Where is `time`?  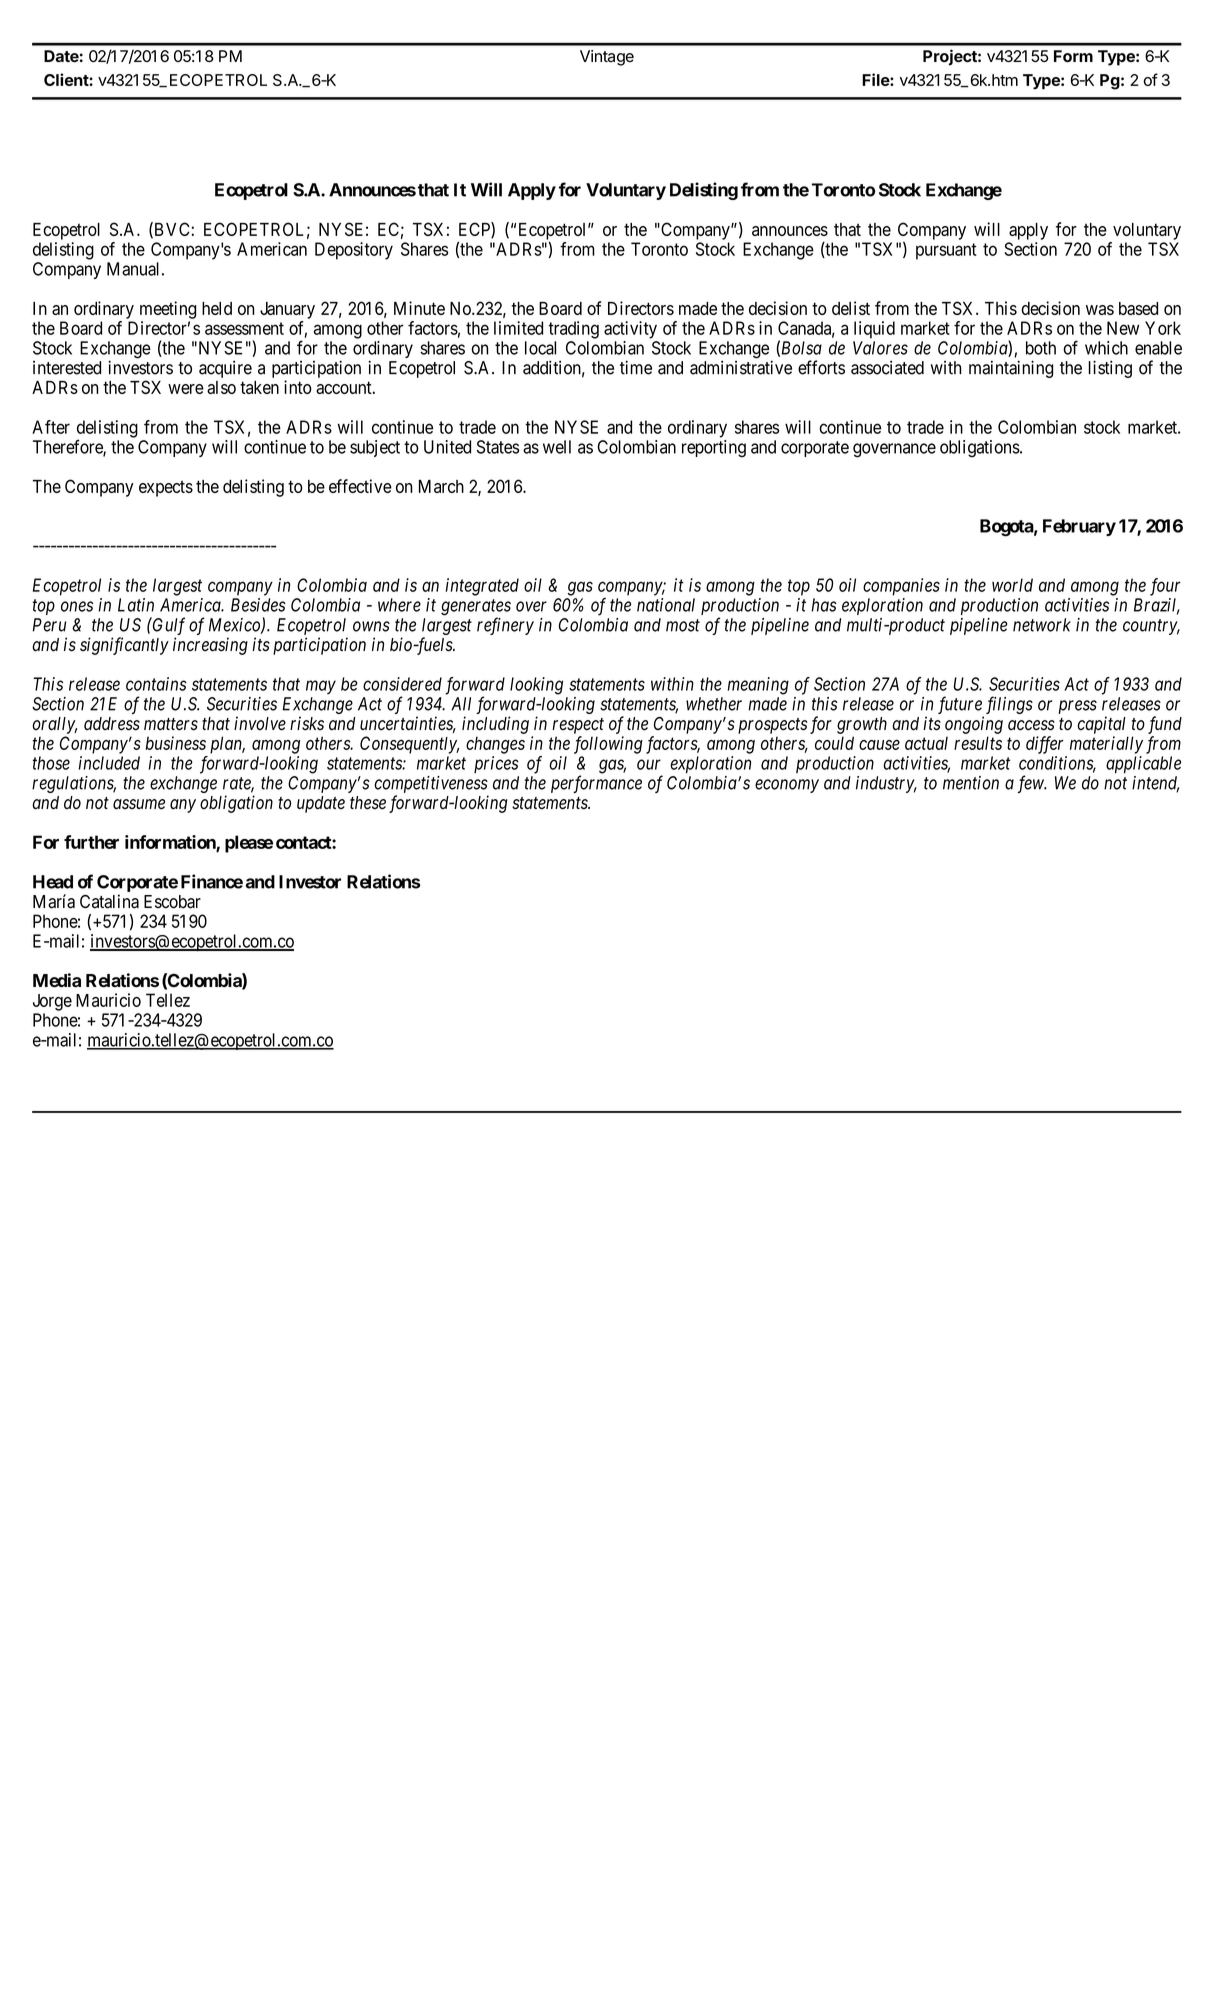 time is located at coordinates (636, 367).
